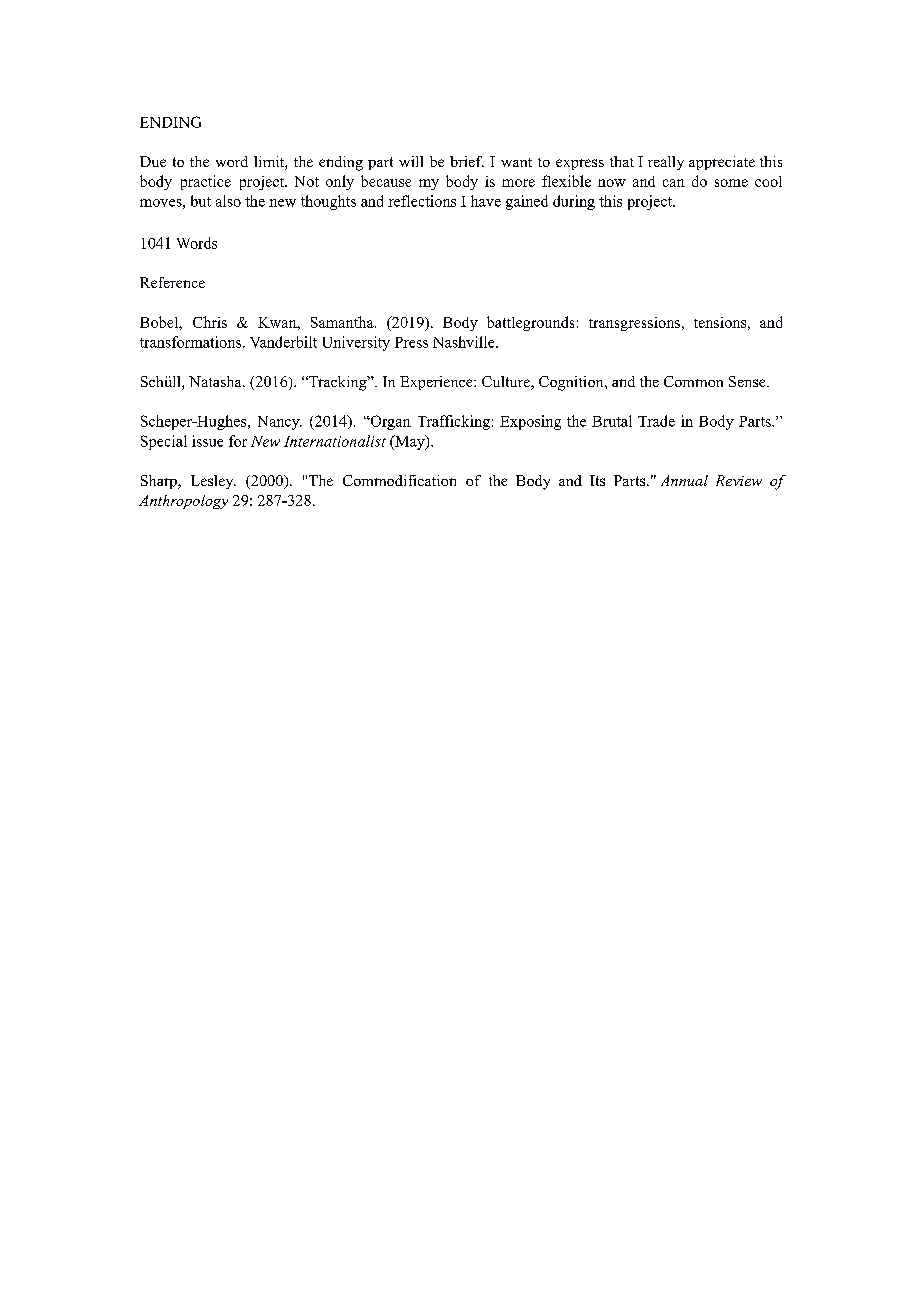 This document has width=924, height=1307. What do you see at coordinates (206, 182) in the document?
I see `practice` at bounding box center [206, 182].
